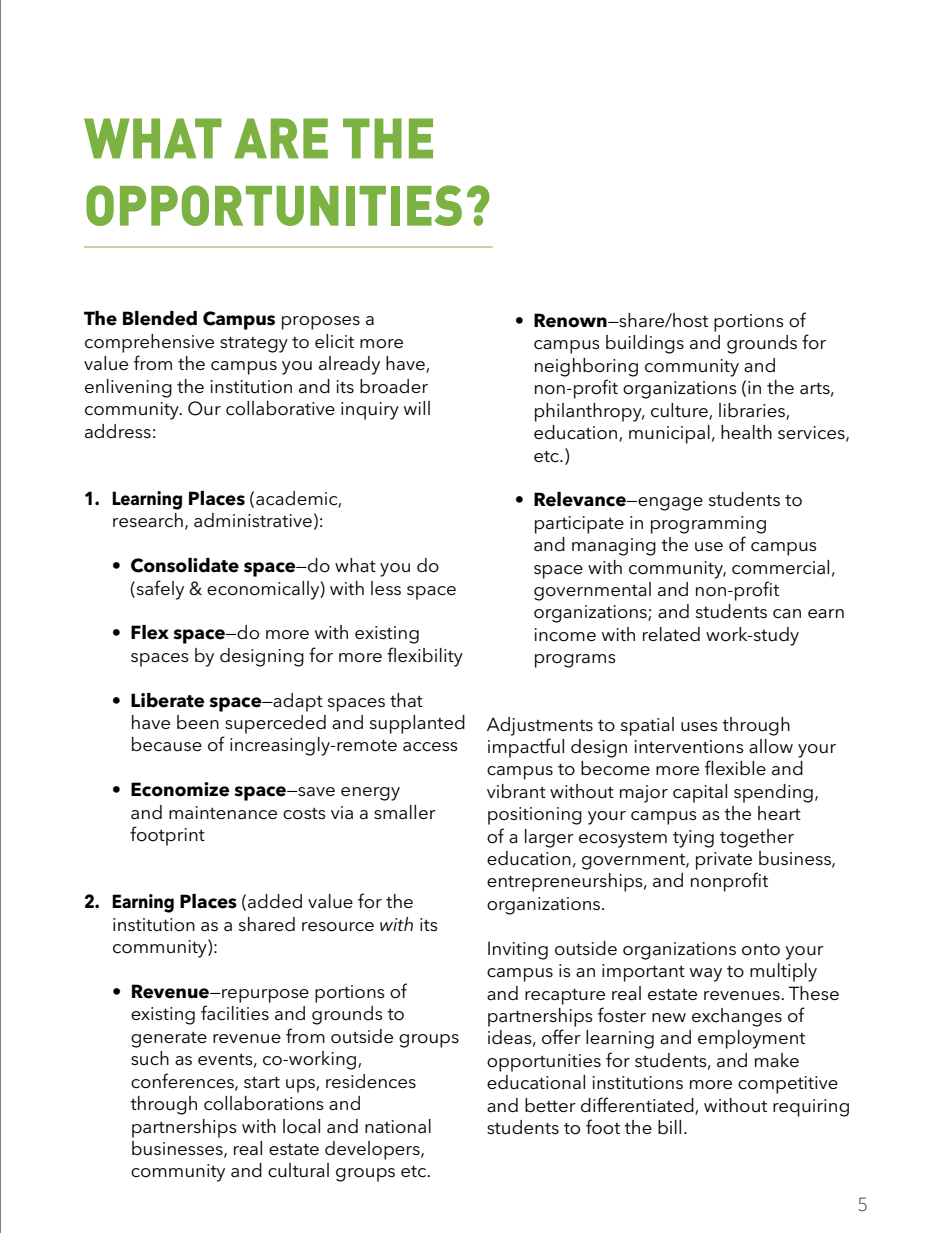 The image size is (952, 1233). I want to click on because, so click(167, 744).
